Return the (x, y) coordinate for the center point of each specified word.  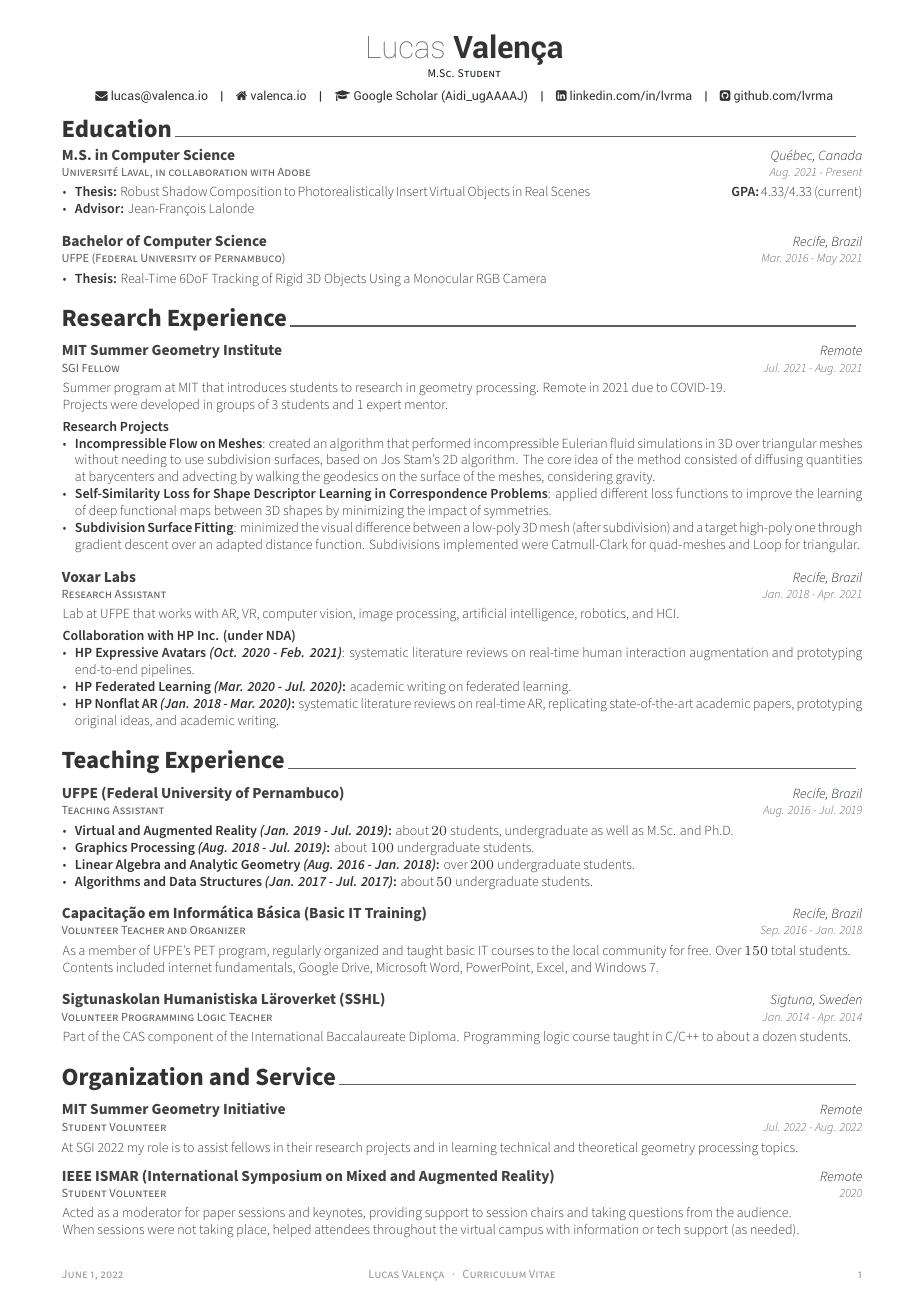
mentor (426, 404)
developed (170, 405)
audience (763, 1212)
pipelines (168, 670)
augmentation (729, 654)
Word (445, 968)
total (783, 950)
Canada (840, 155)
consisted (711, 459)
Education (117, 128)
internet (190, 967)
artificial (484, 613)
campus (521, 1232)
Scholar (417, 95)
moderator (152, 1212)
